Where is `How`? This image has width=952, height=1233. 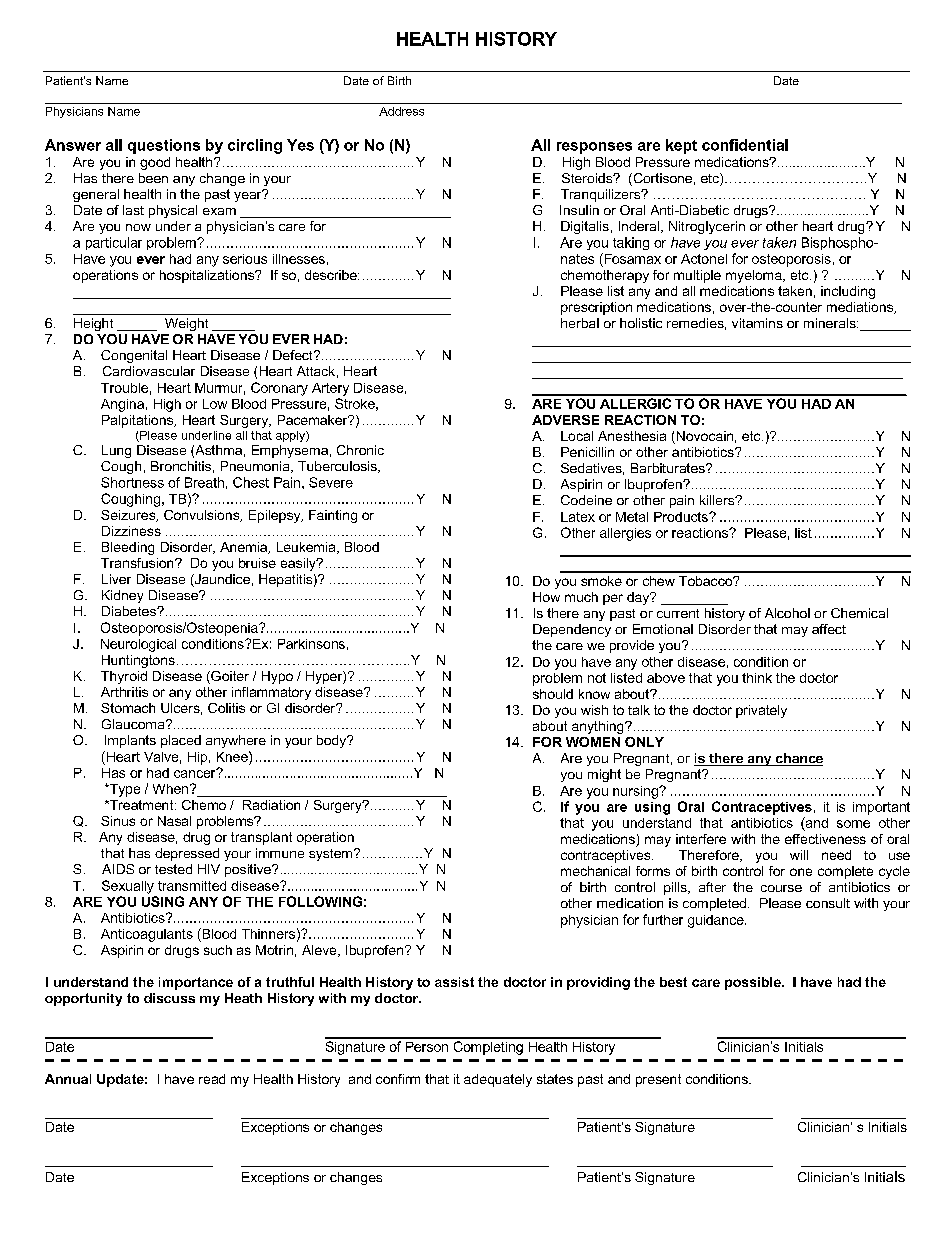
How is located at coordinates (546, 597).
